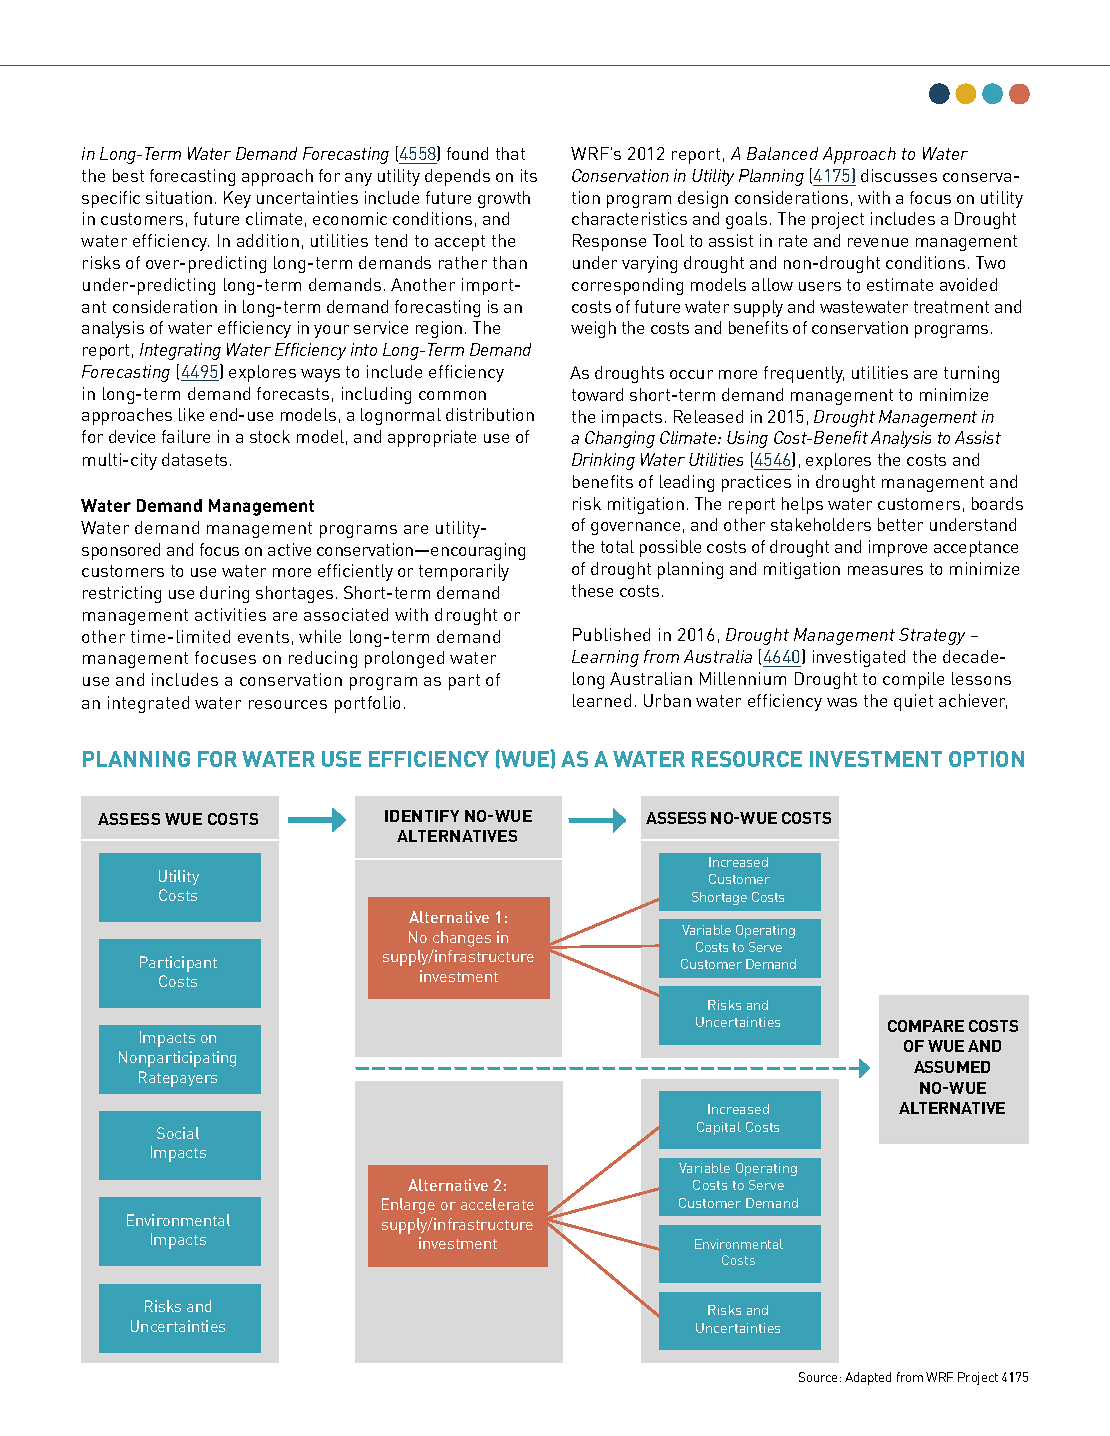  Describe the element at coordinates (885, 570) in the page. I see `measures` at that location.
